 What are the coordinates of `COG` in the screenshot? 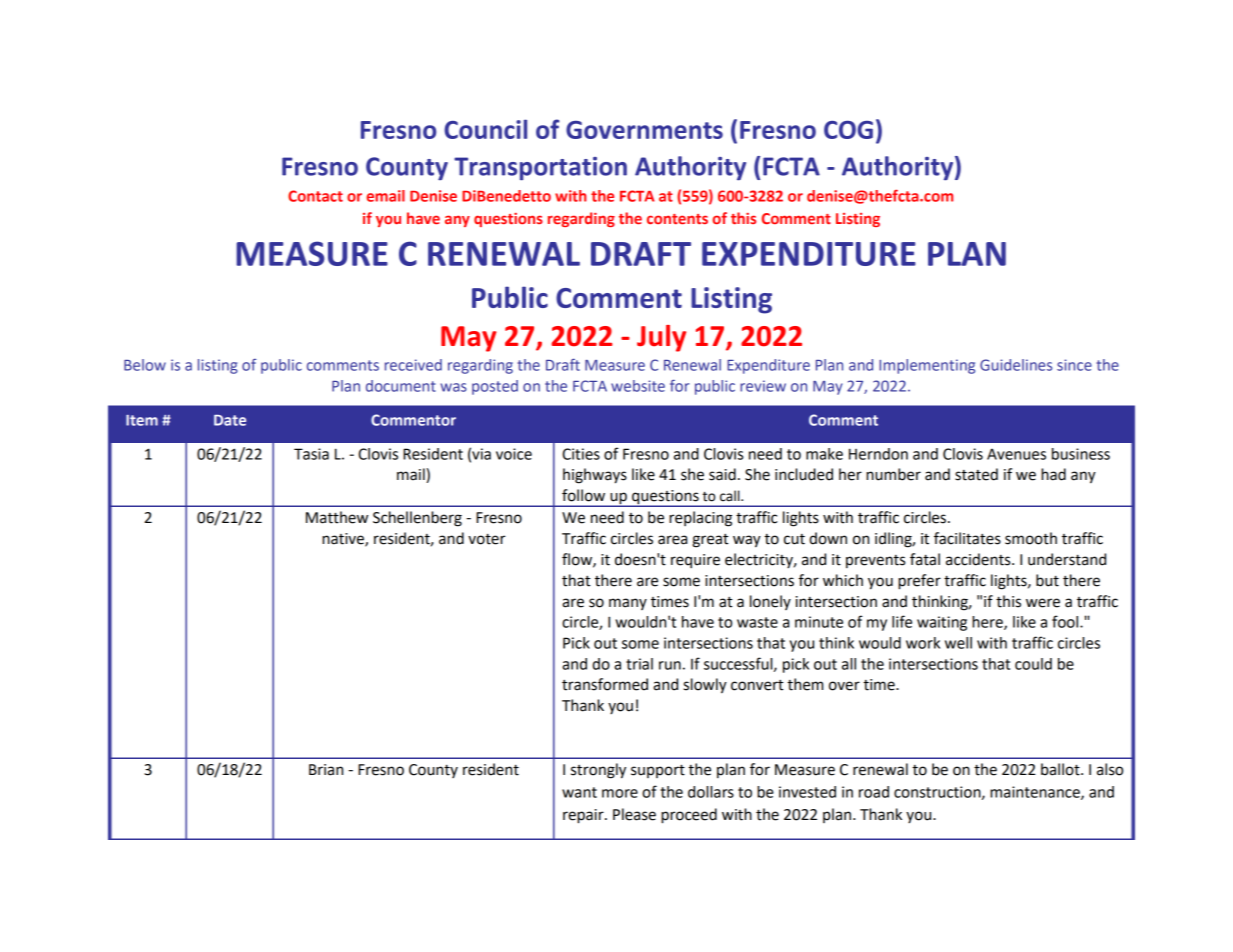 It's located at (848, 130).
